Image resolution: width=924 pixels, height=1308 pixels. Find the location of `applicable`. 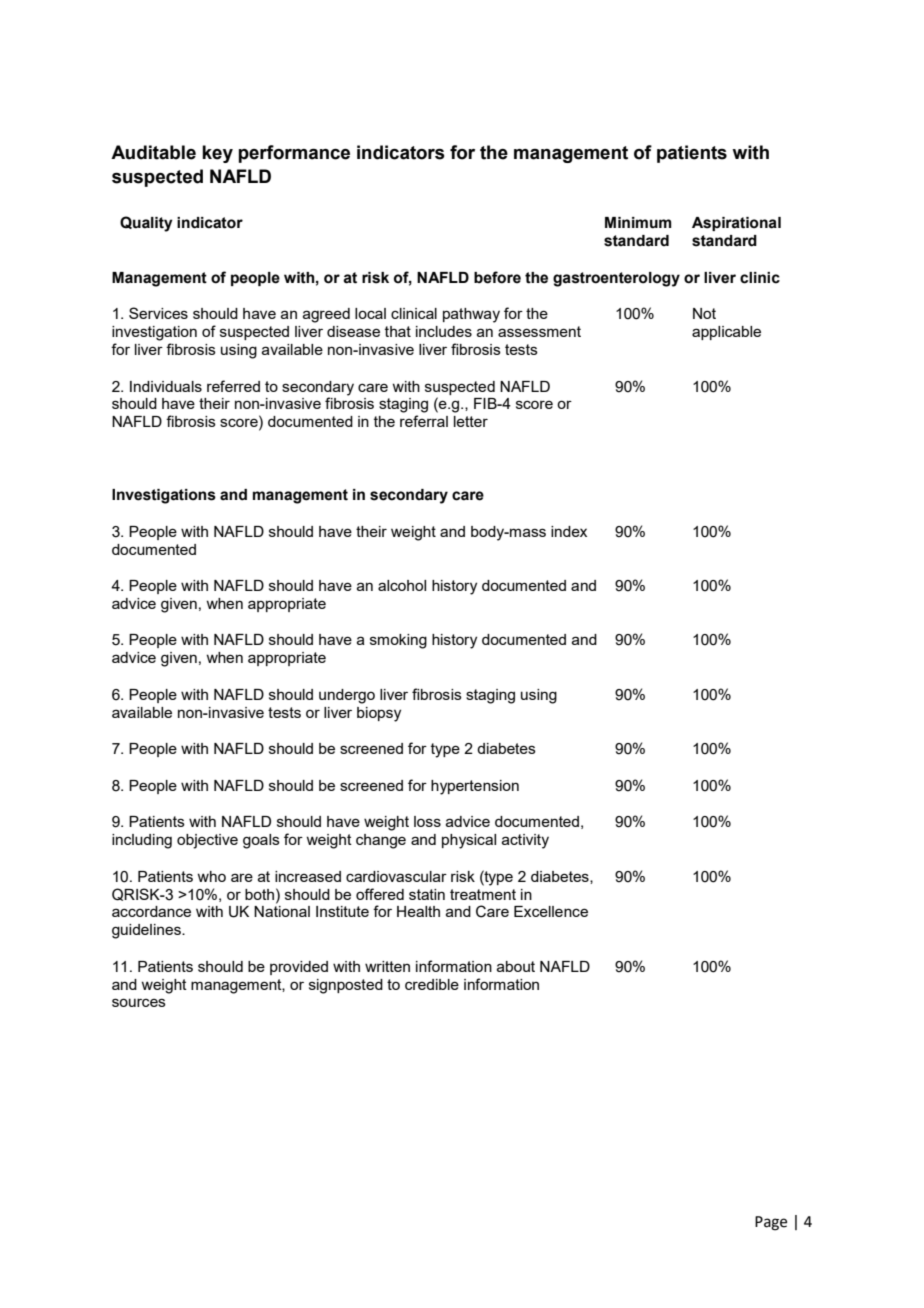

applicable is located at coordinates (726, 333).
